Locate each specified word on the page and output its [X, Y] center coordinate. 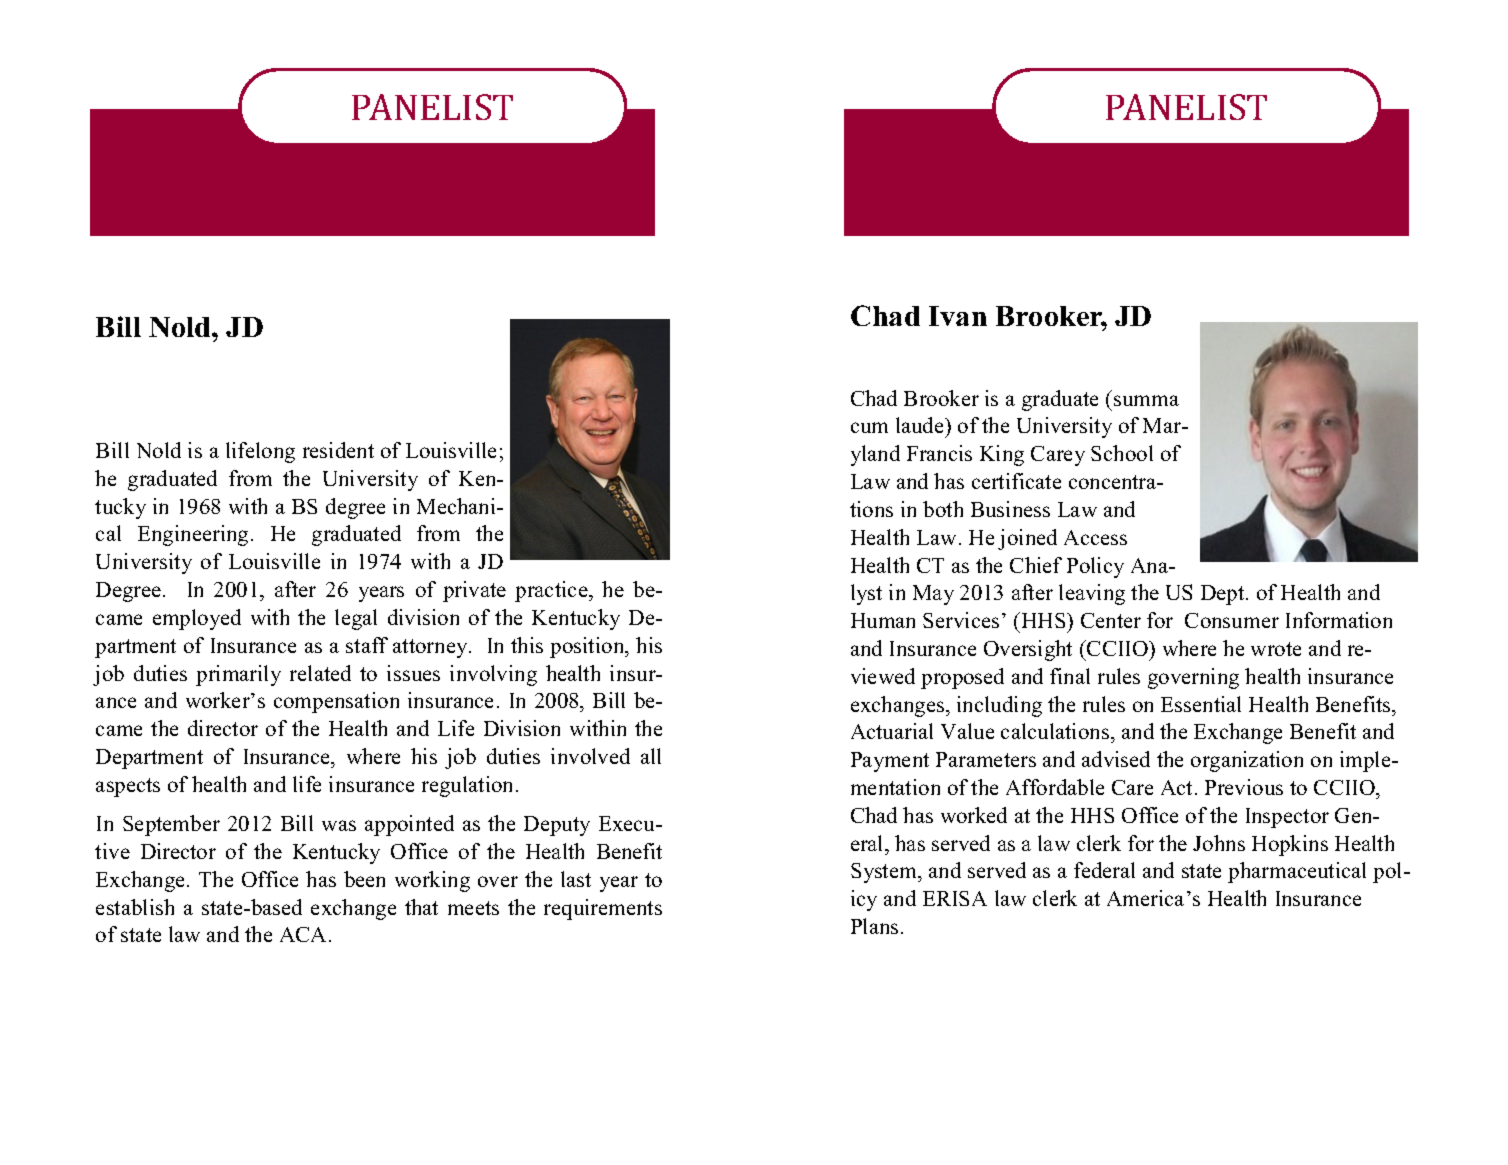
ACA [305, 934]
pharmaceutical [1297, 872]
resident [338, 450]
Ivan [958, 316]
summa [1146, 400]
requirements [603, 909]
